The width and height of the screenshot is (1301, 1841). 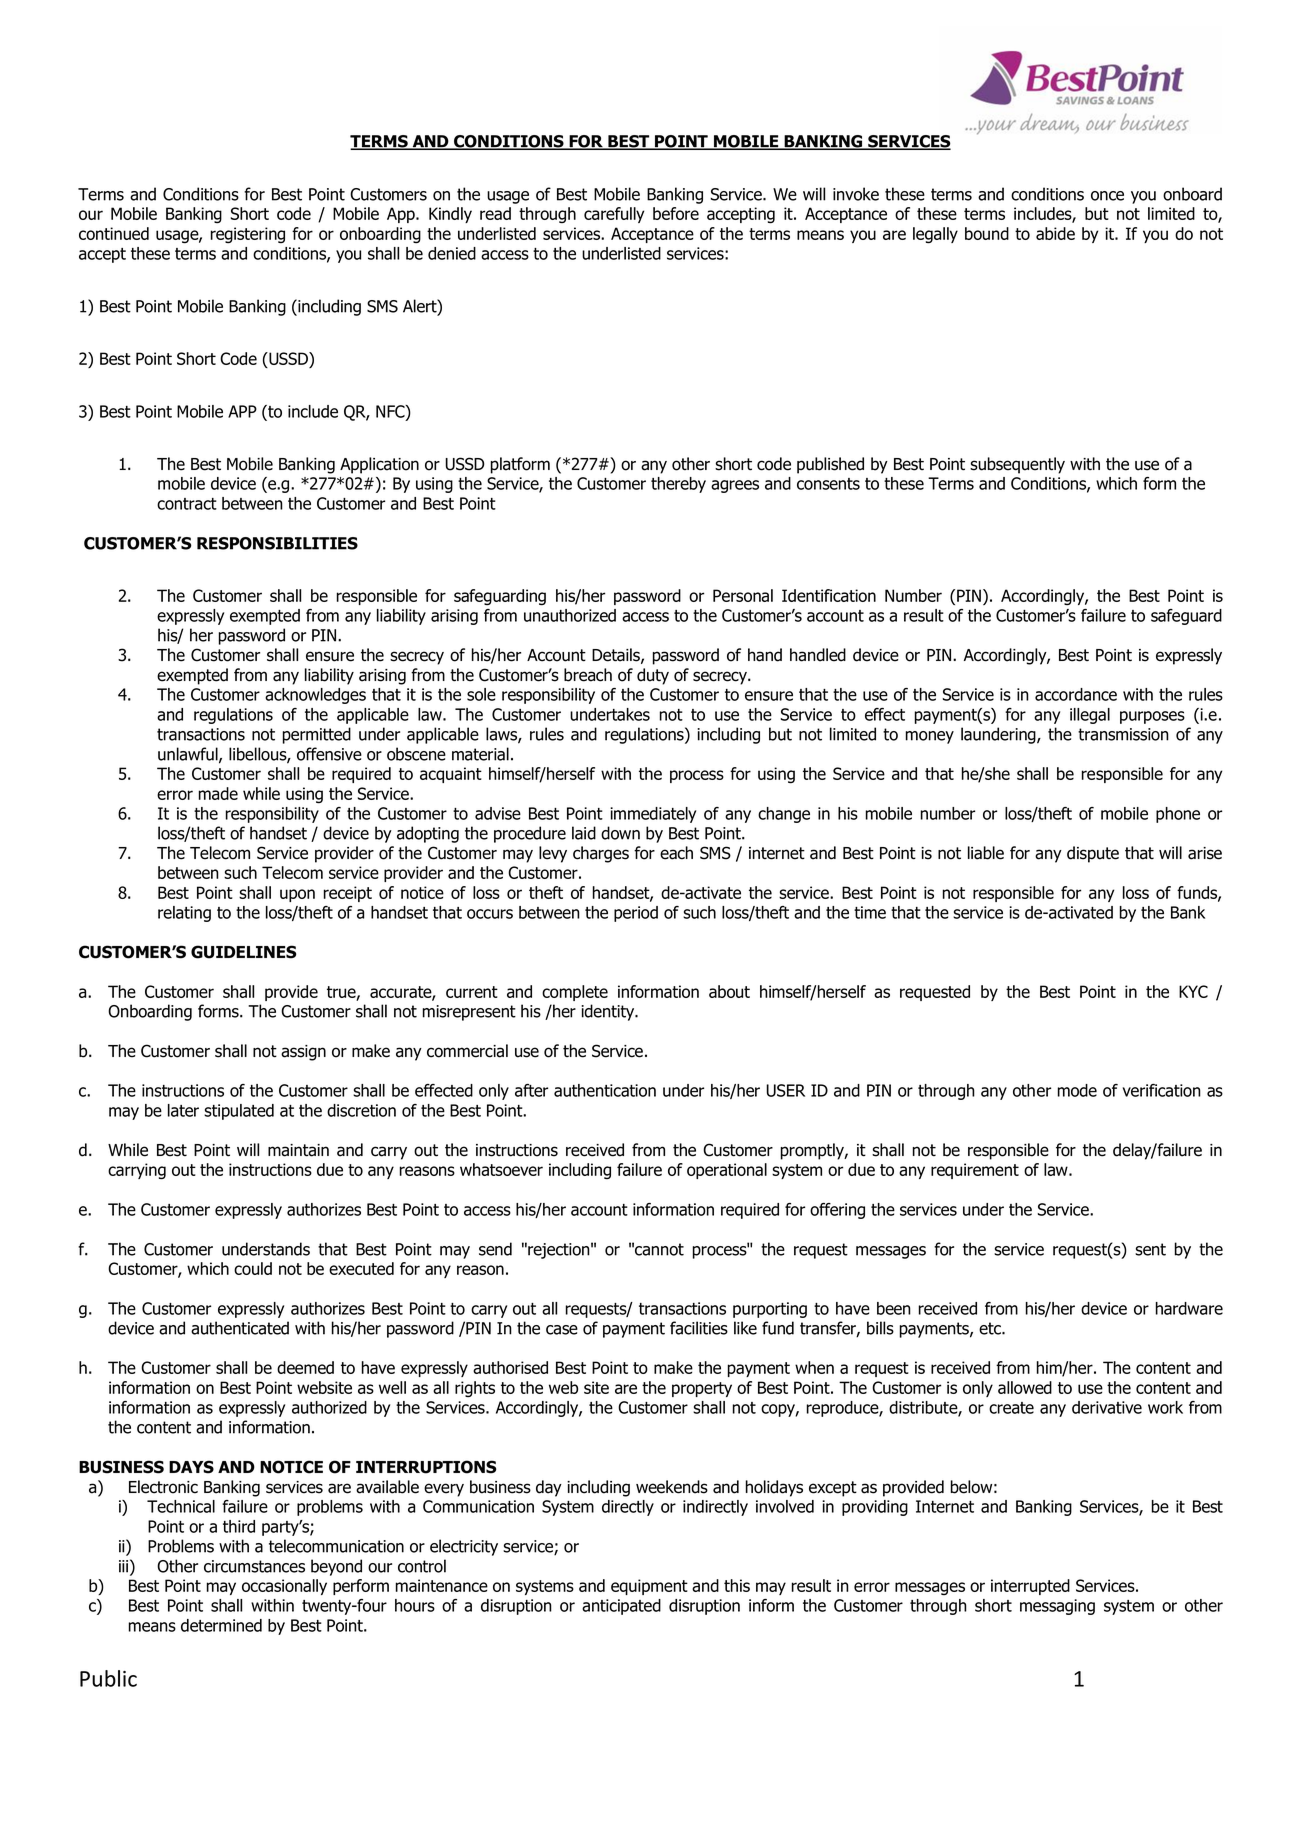 I want to click on anticipated, so click(x=621, y=1607).
